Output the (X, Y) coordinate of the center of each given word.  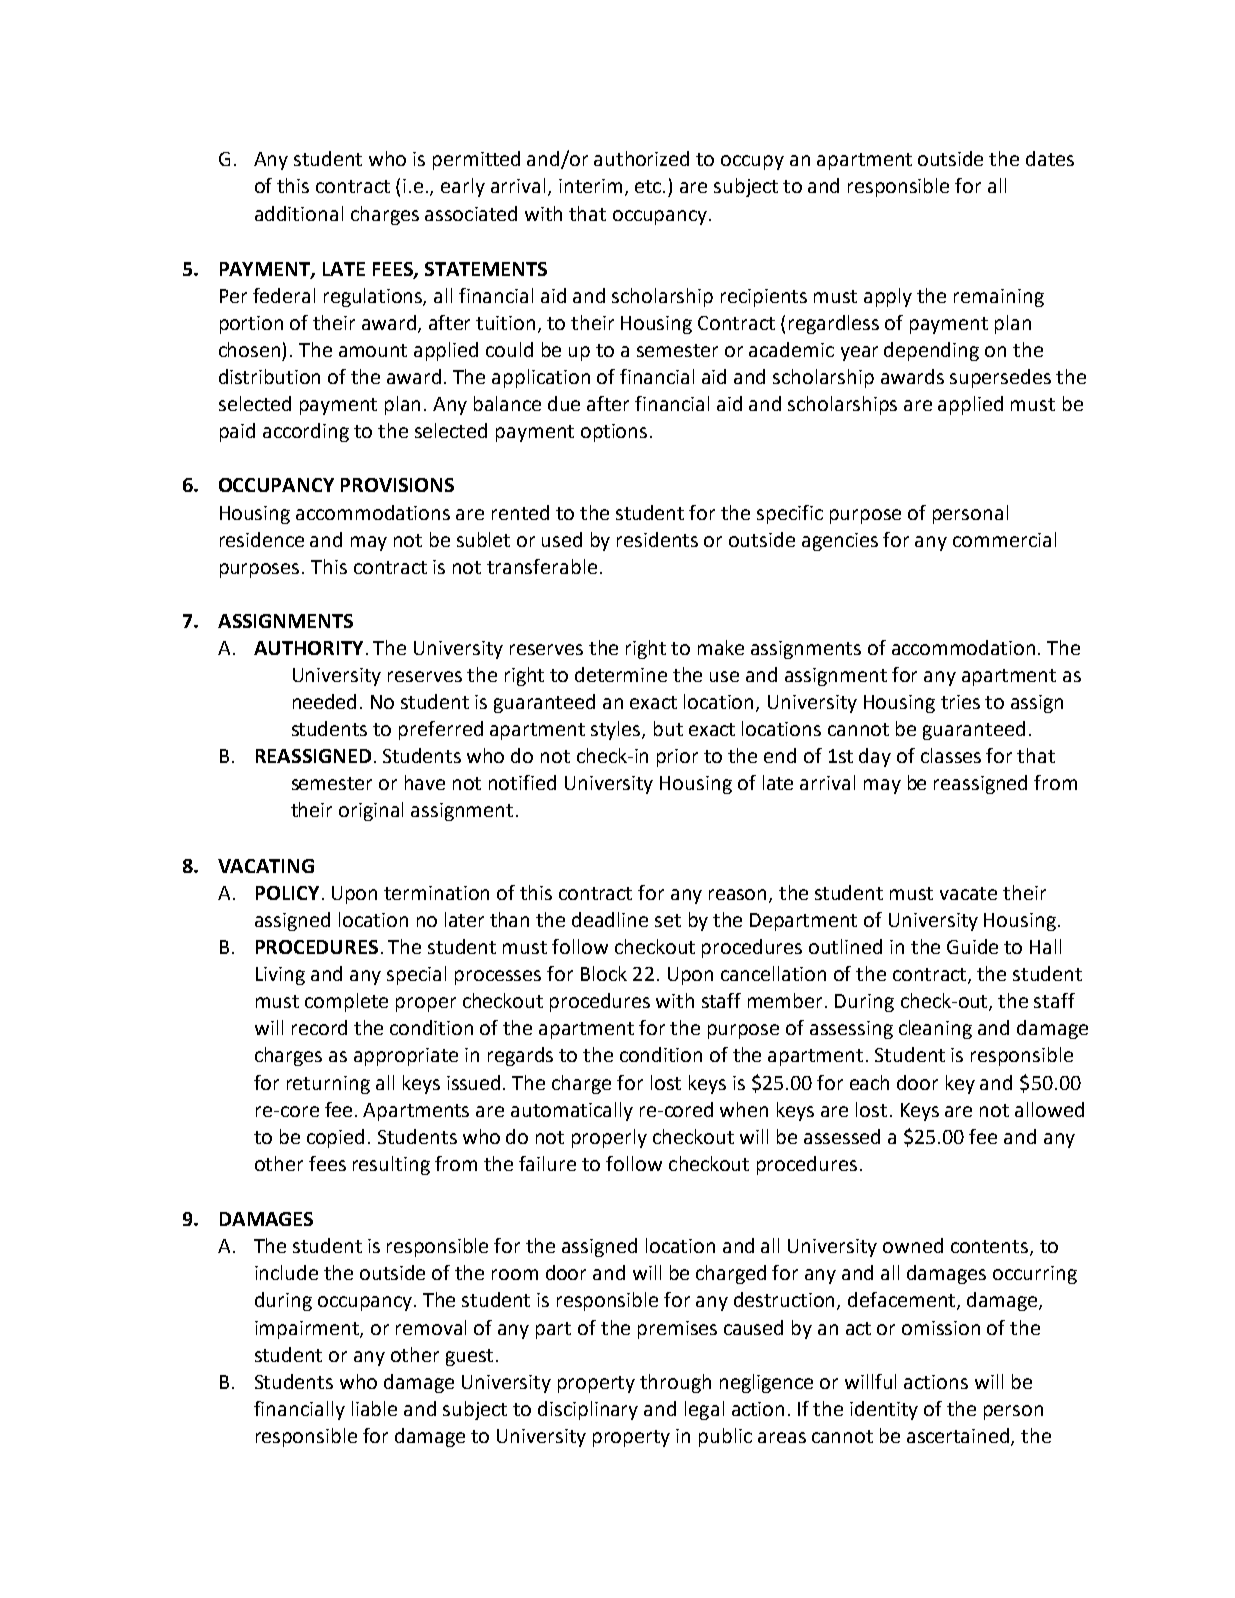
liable (374, 1408)
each (869, 1082)
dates (1050, 158)
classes (951, 755)
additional (299, 213)
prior (677, 758)
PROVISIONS (397, 485)
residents (657, 539)
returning (328, 1085)
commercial (1004, 539)
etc (649, 186)
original (371, 811)
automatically (572, 1111)
